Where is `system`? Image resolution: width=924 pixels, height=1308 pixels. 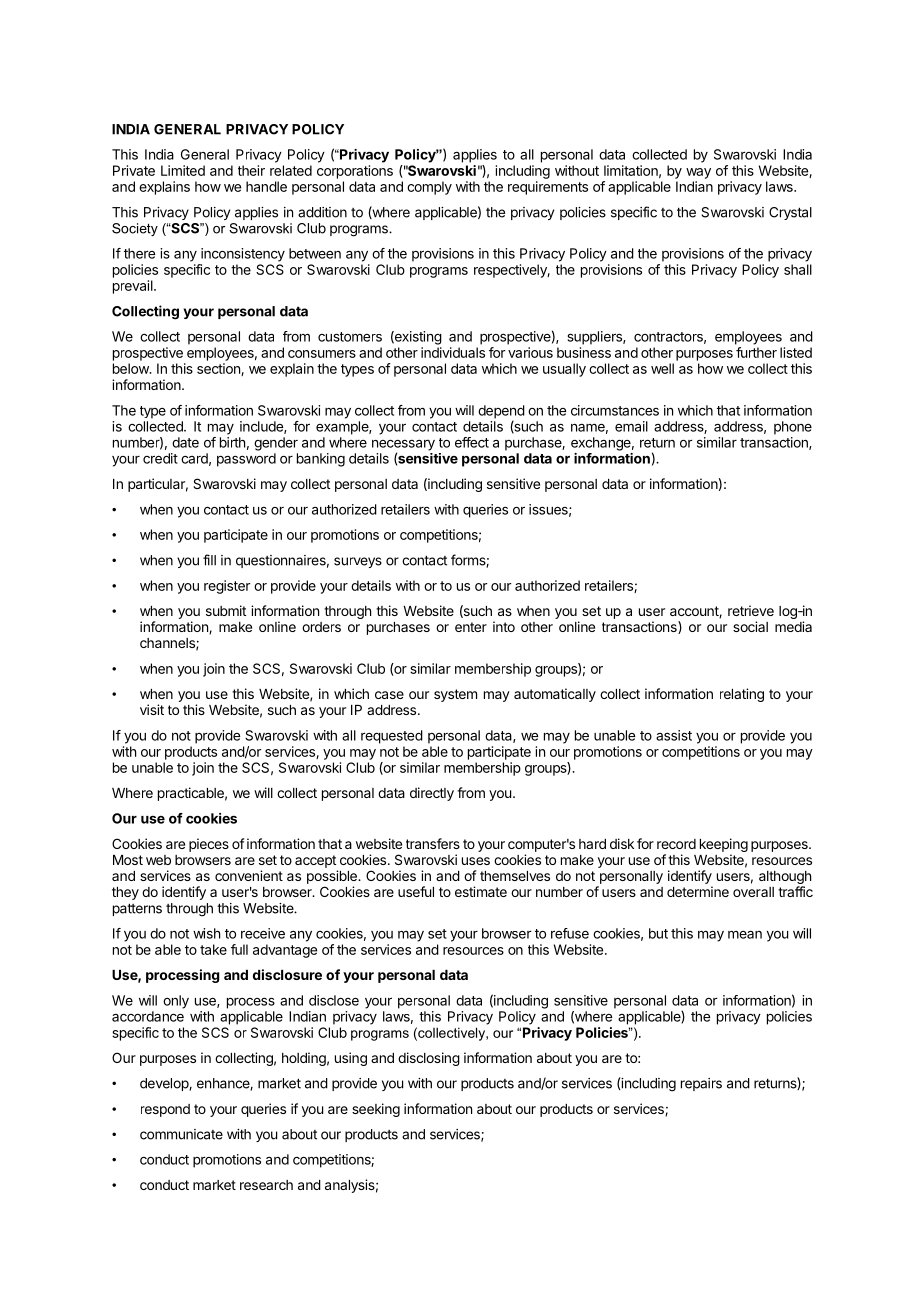
system is located at coordinates (455, 695).
